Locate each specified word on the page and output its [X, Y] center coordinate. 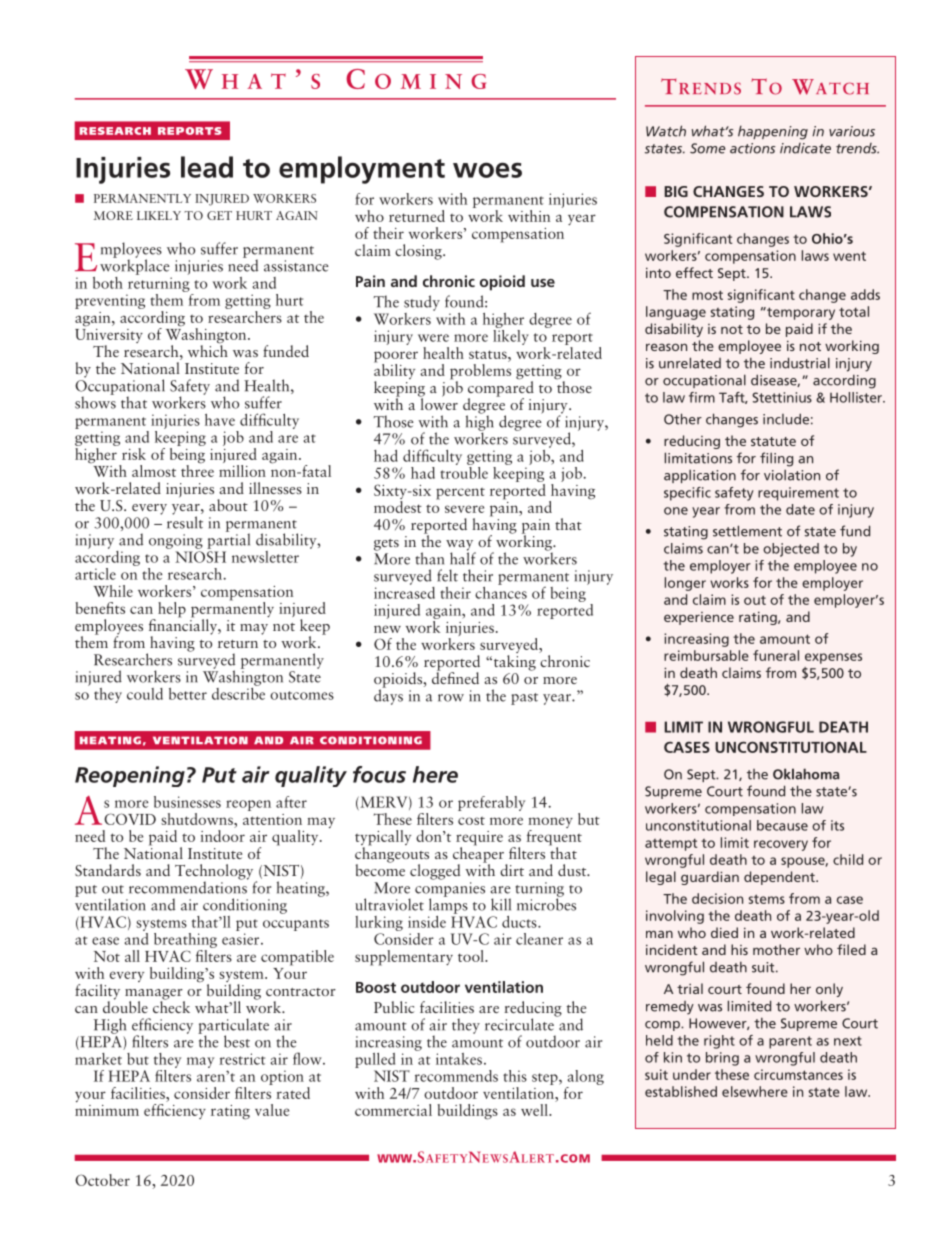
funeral [776, 655]
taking [513, 663]
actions [753, 148]
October [102, 1180]
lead [207, 167]
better [188, 694]
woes [487, 170]
